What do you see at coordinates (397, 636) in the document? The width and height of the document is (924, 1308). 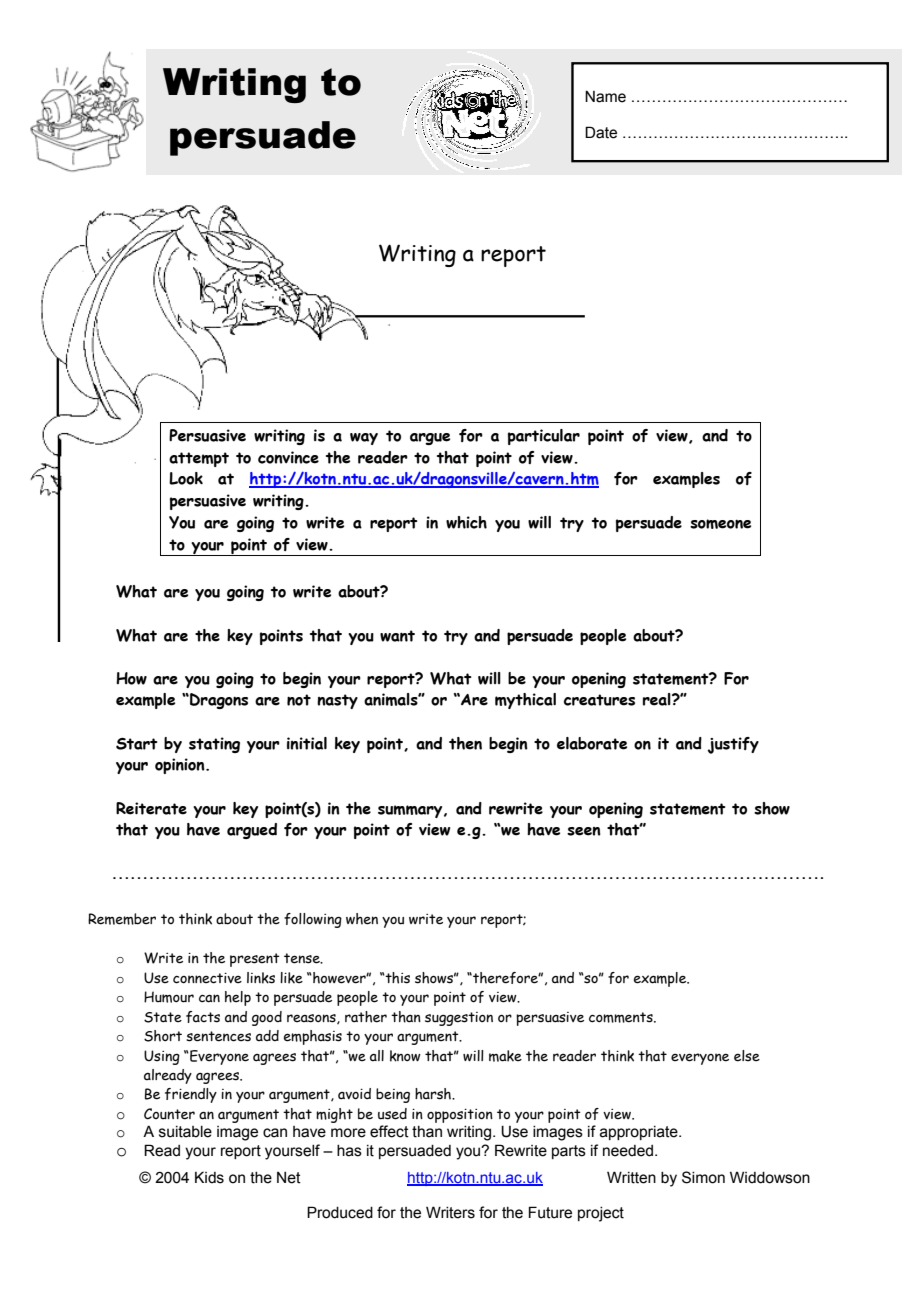 I see `want` at bounding box center [397, 636].
